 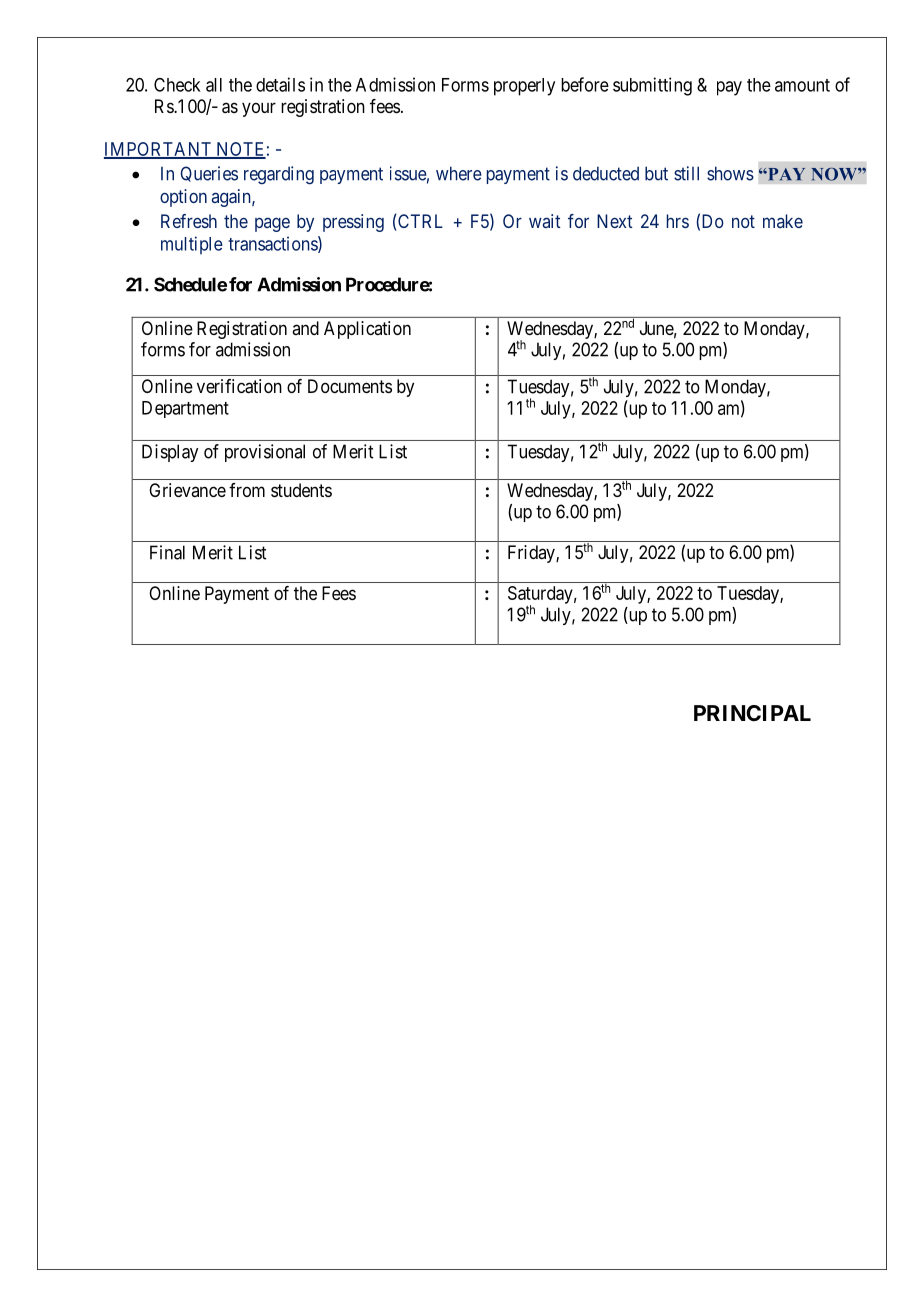 What do you see at coordinates (259, 109) in the page?
I see `your` at bounding box center [259, 109].
